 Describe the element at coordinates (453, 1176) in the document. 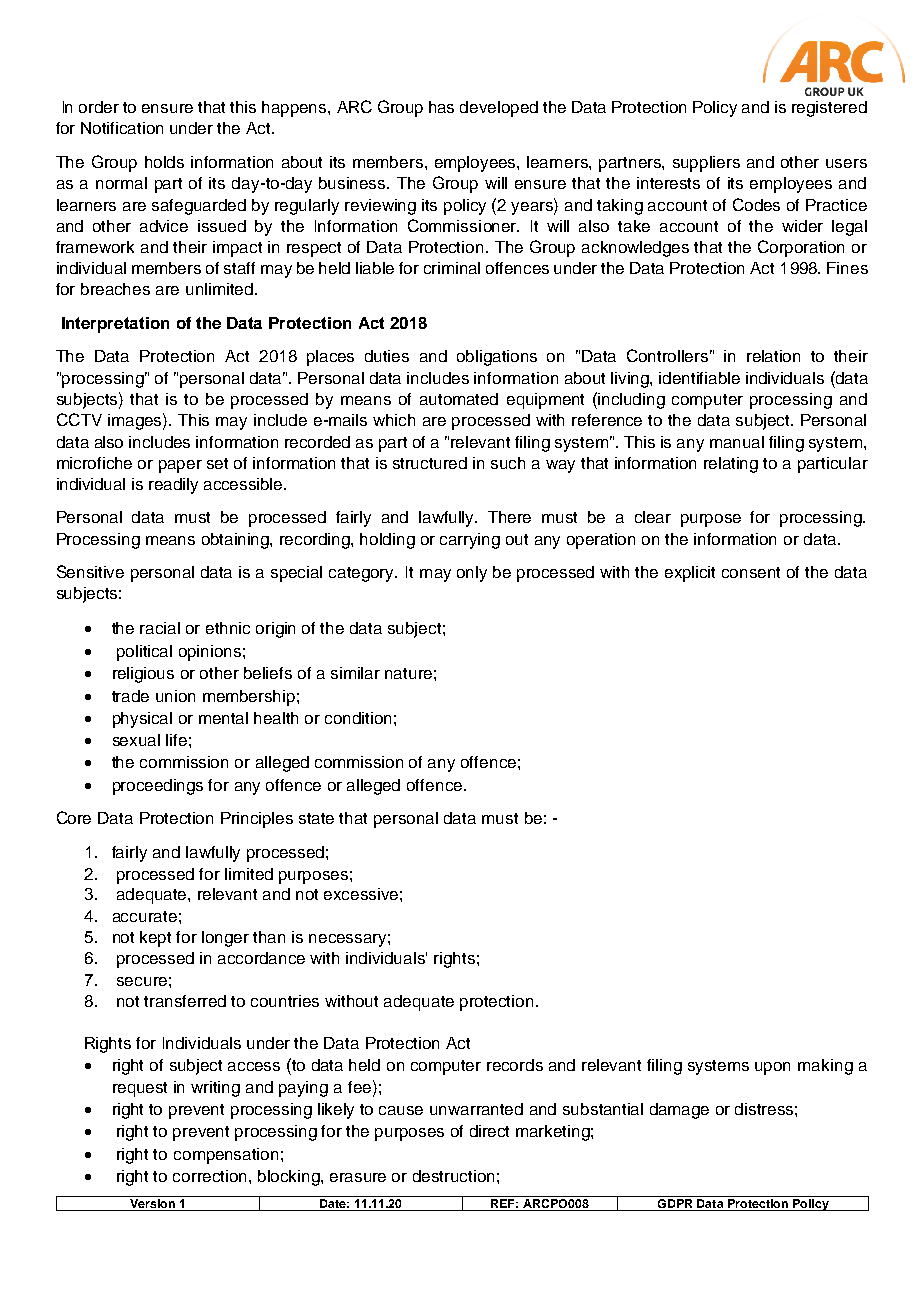

I see `destruction` at that location.
